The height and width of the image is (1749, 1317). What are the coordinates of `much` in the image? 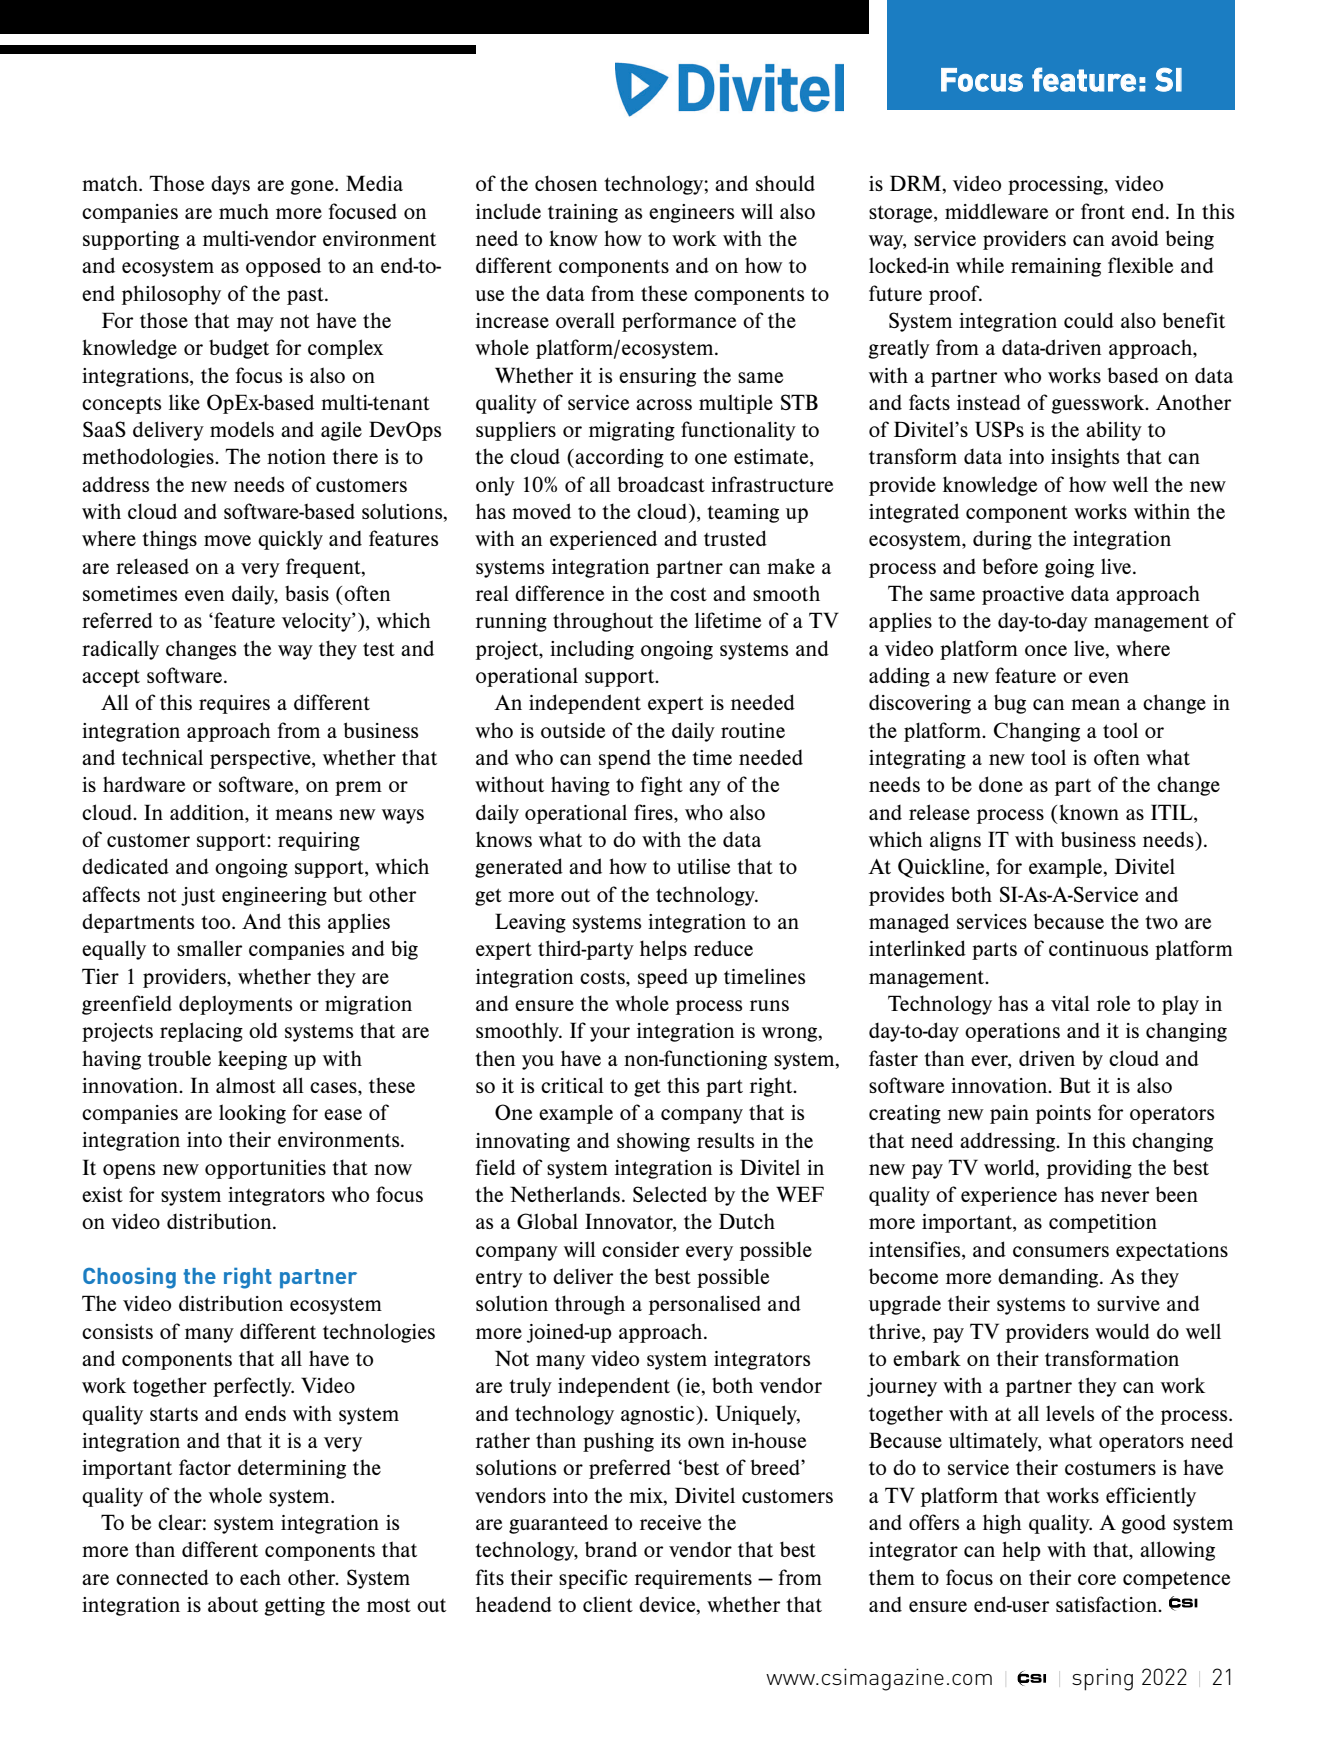 It's located at (244, 211).
